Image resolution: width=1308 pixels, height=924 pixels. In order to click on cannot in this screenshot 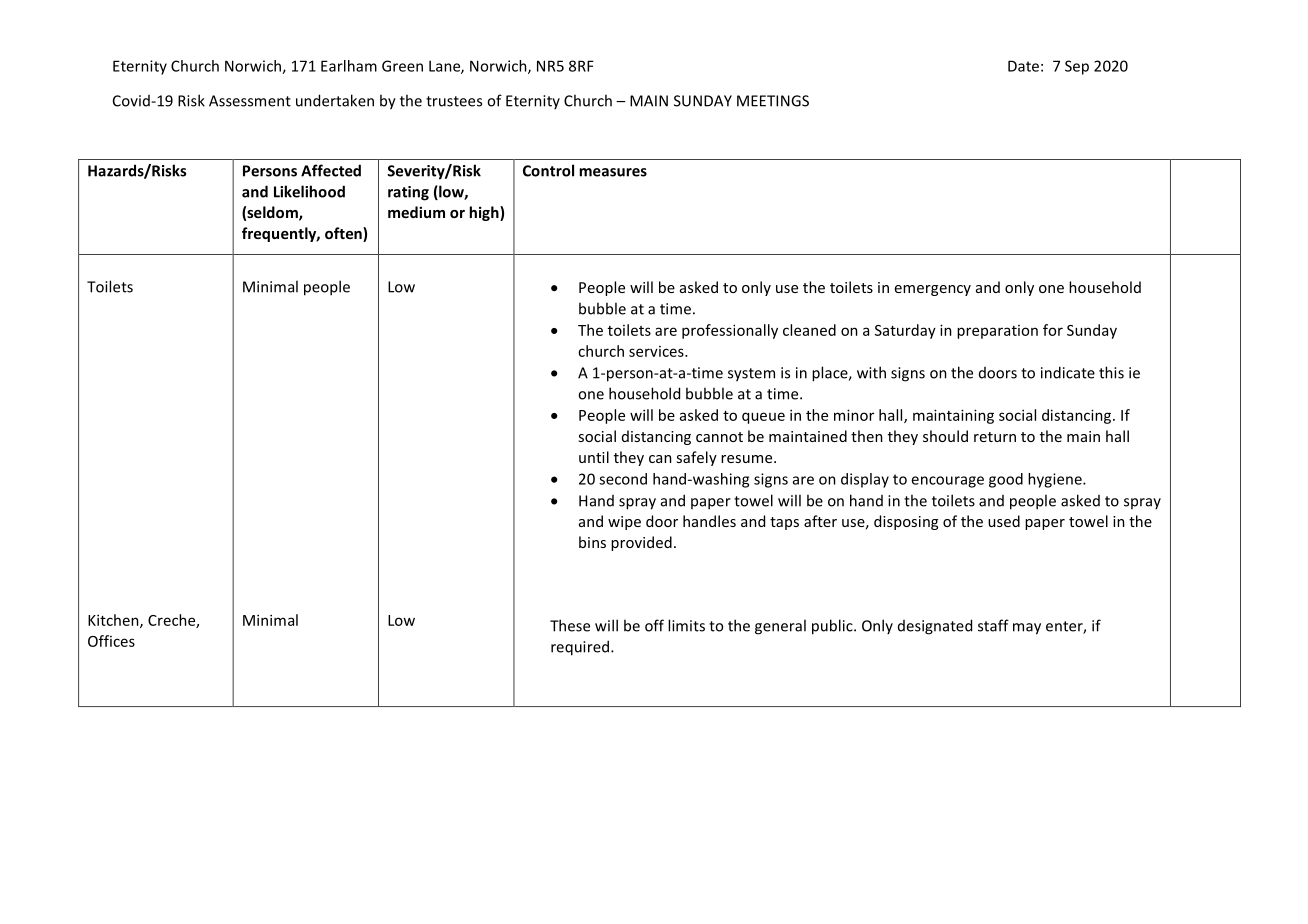, I will do `click(719, 437)`.
